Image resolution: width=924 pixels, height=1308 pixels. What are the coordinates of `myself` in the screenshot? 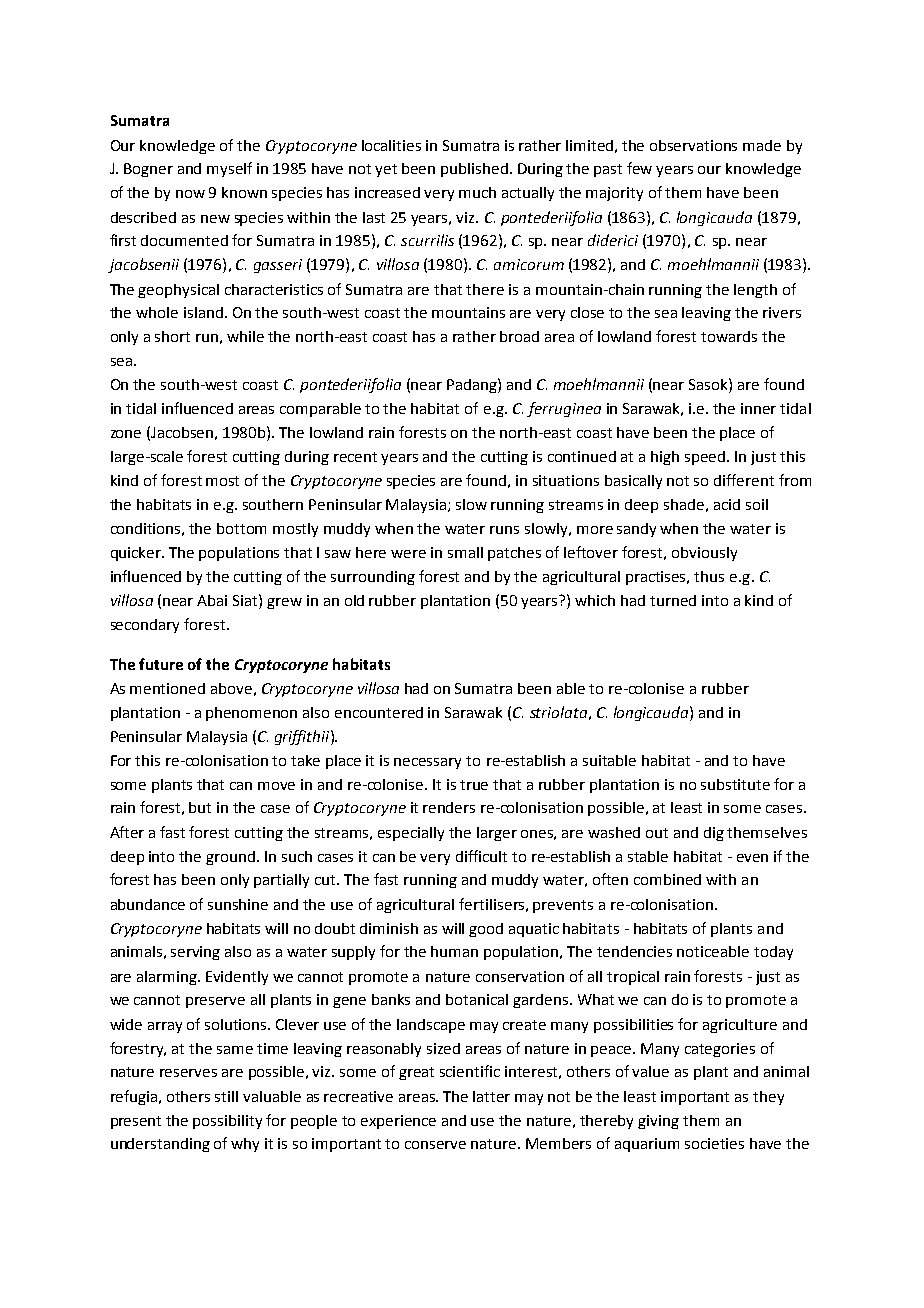 It's located at (229, 169).
